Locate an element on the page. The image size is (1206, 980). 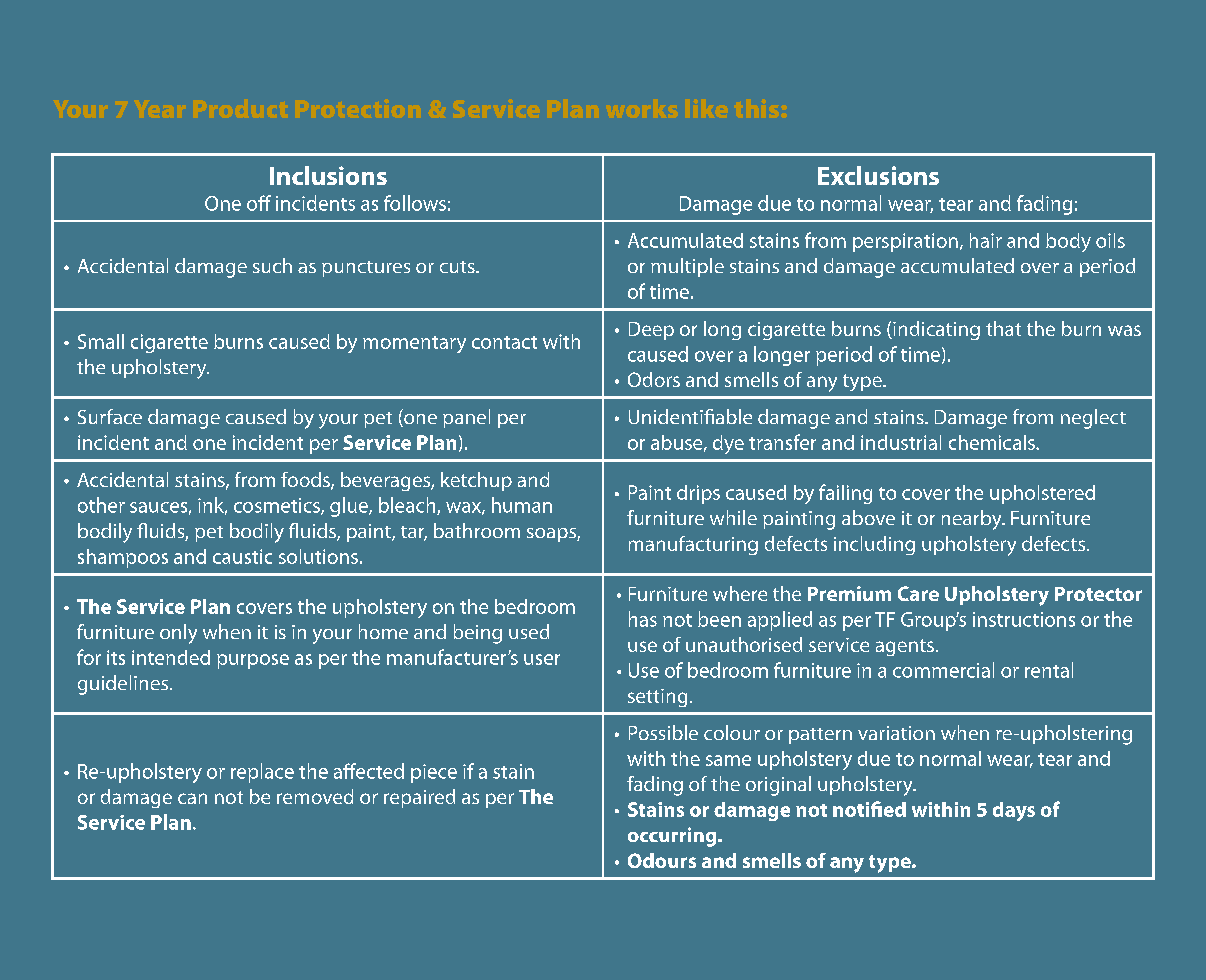
can is located at coordinates (192, 798).
